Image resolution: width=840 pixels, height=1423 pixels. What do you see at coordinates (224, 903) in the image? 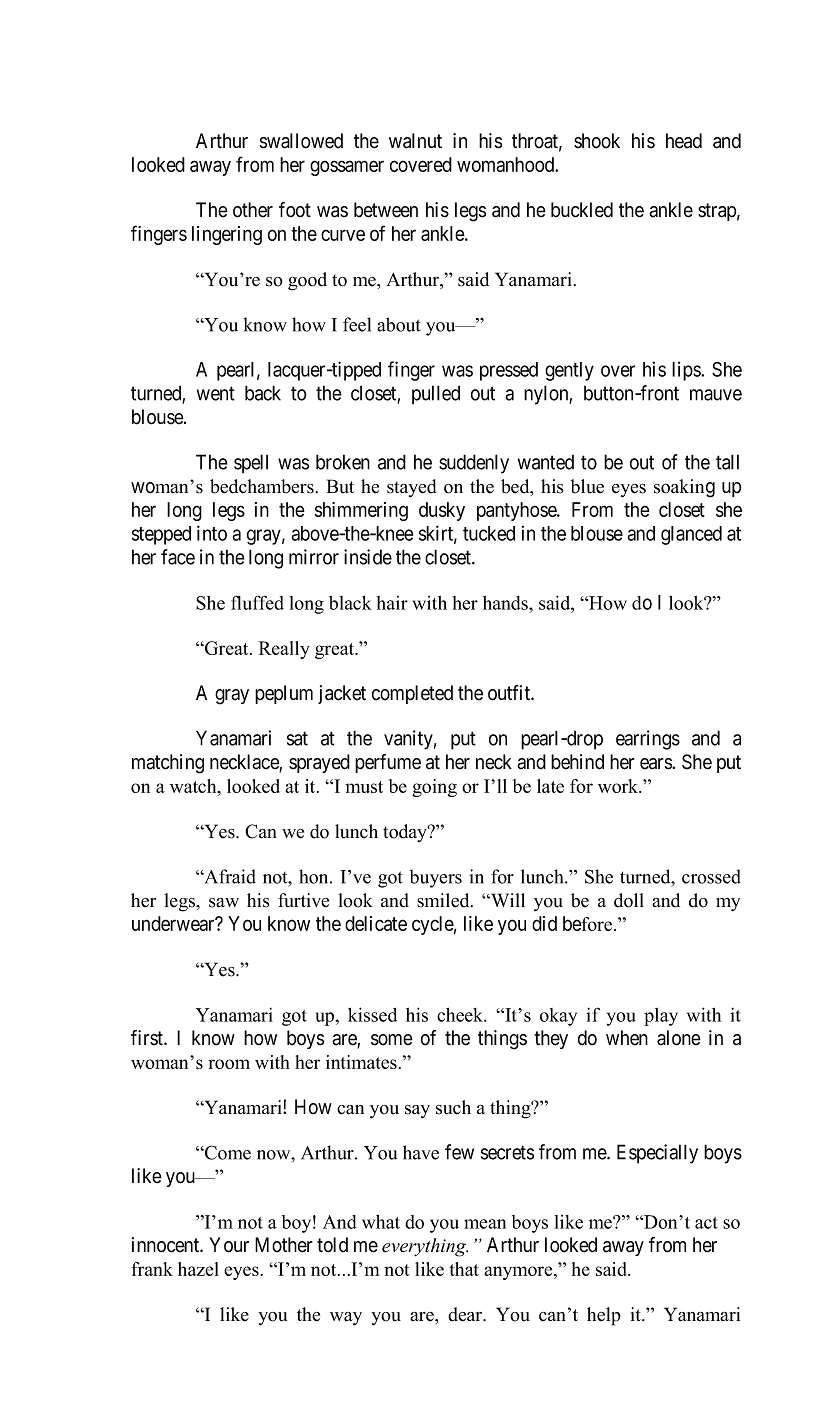
I see `saw` at bounding box center [224, 903].
